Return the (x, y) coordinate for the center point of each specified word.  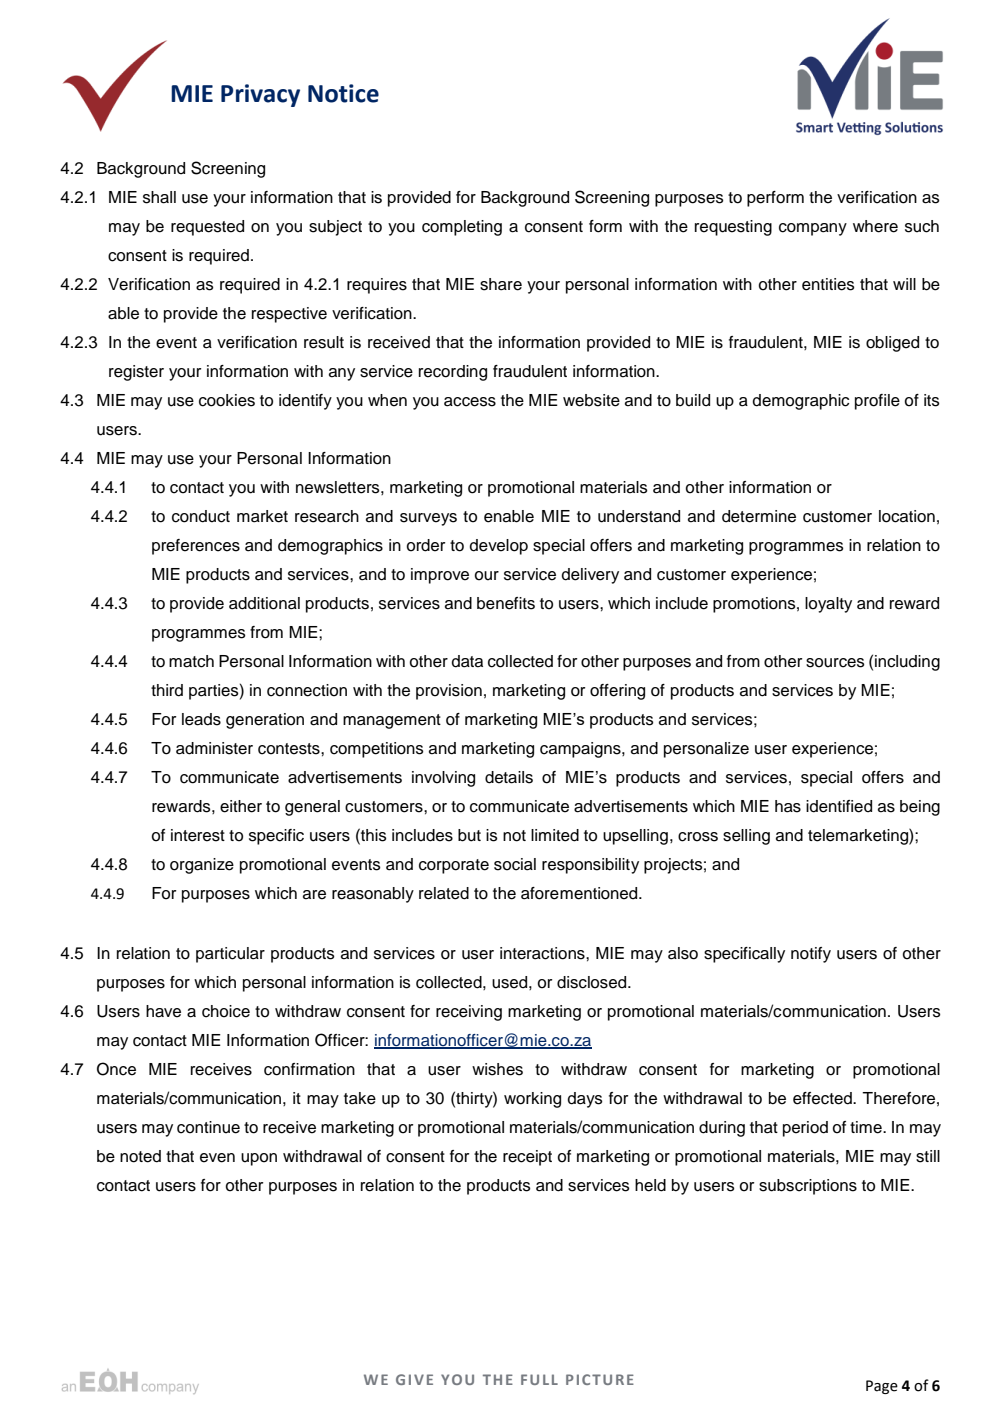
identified (839, 806)
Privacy (260, 95)
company (813, 229)
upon (259, 1159)
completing (462, 228)
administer (214, 748)
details (509, 777)
